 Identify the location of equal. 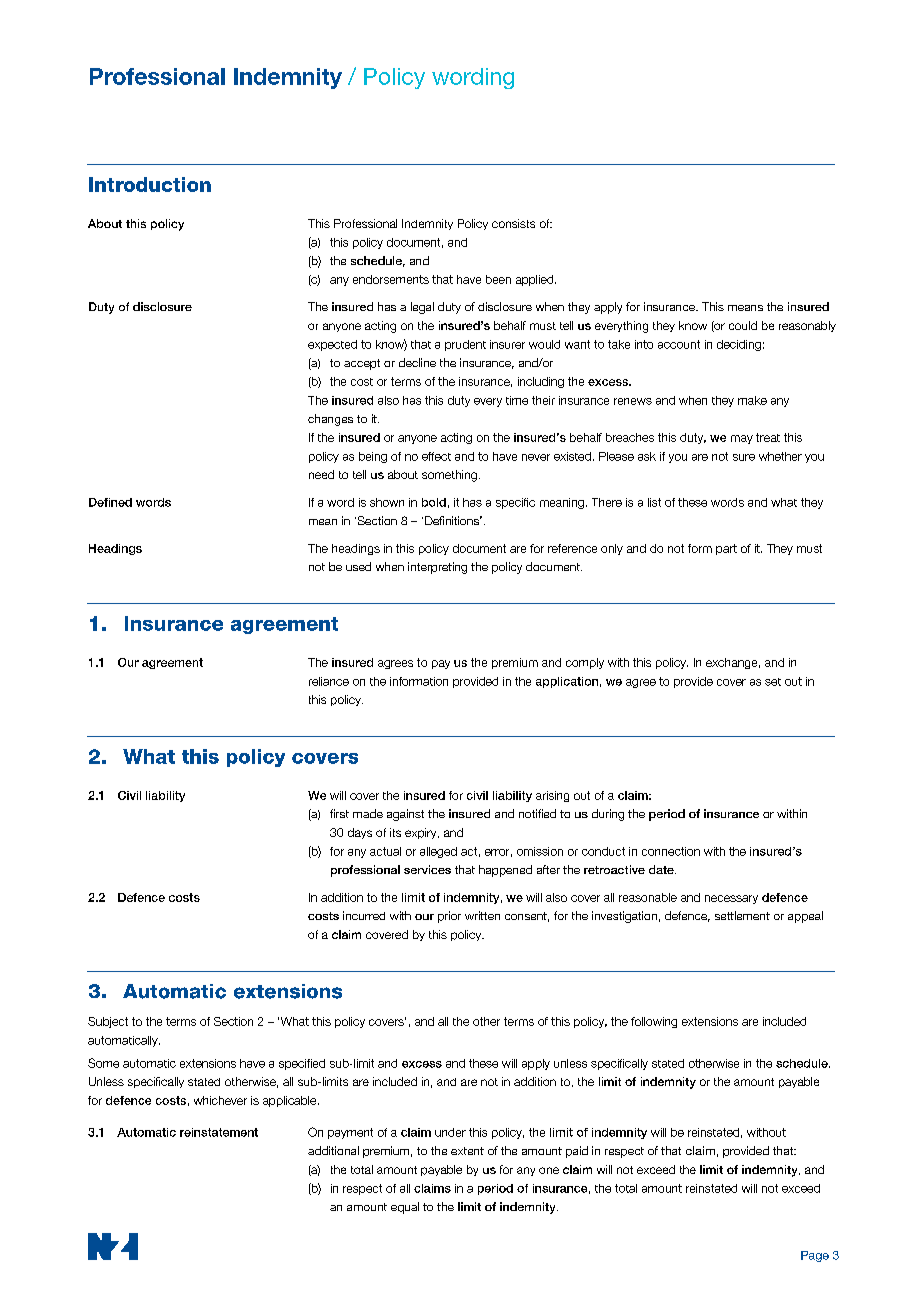
(405, 1208).
